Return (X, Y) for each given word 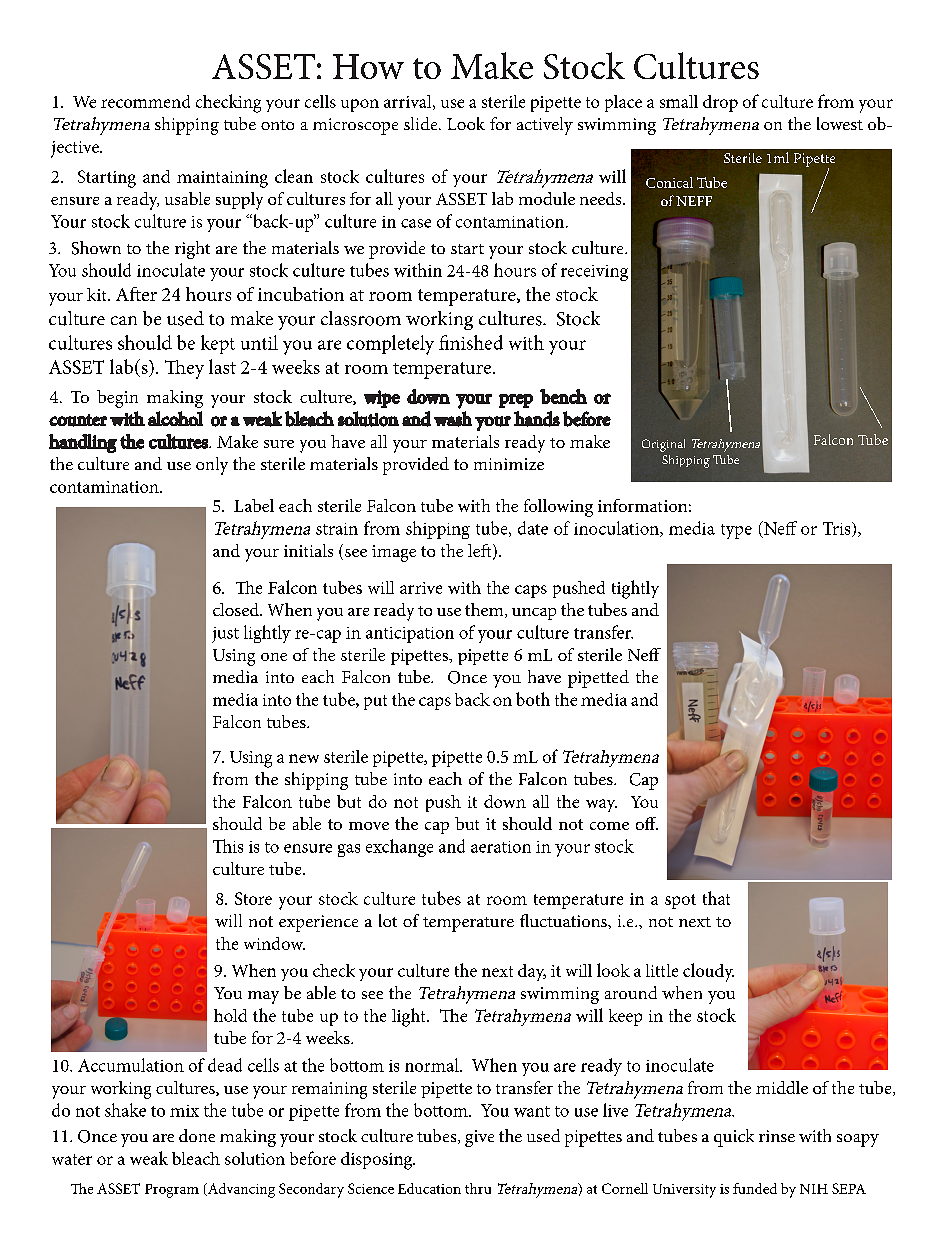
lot (388, 920)
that (716, 898)
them (485, 610)
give (479, 1138)
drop (720, 103)
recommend (145, 101)
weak (149, 1158)
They (184, 369)
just (225, 635)
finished (471, 342)
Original (663, 445)
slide (422, 123)
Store (253, 898)
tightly (635, 589)
